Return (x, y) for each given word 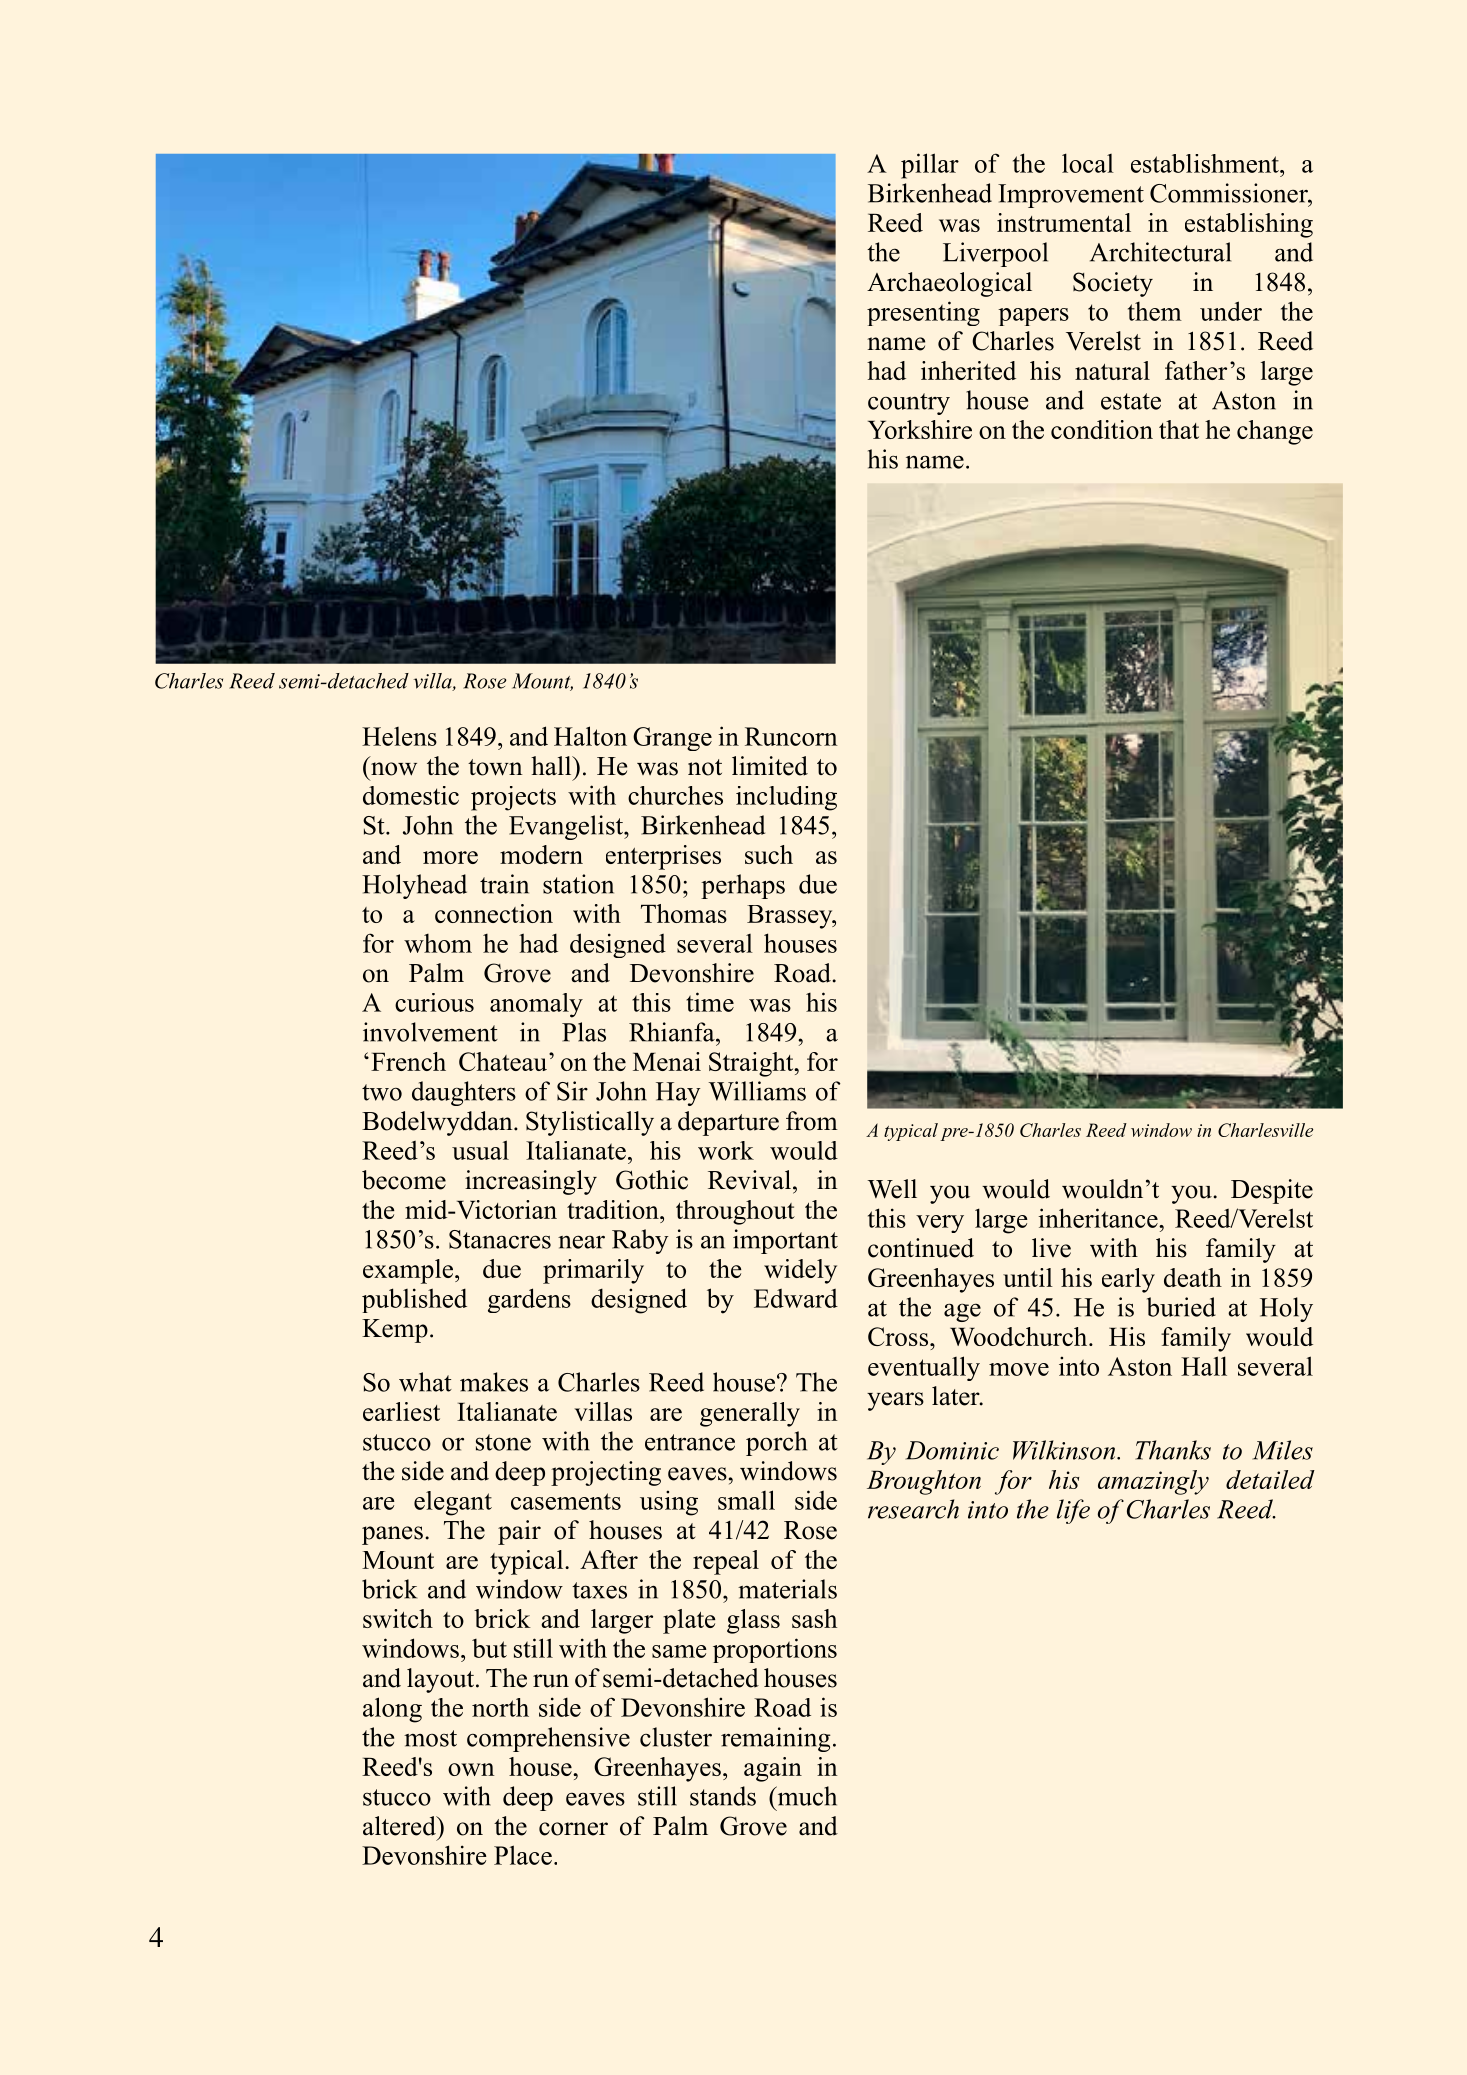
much (806, 1796)
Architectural (1160, 252)
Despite (1272, 1191)
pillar (930, 166)
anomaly (536, 1005)
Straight (752, 1064)
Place (523, 1855)
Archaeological (949, 284)
